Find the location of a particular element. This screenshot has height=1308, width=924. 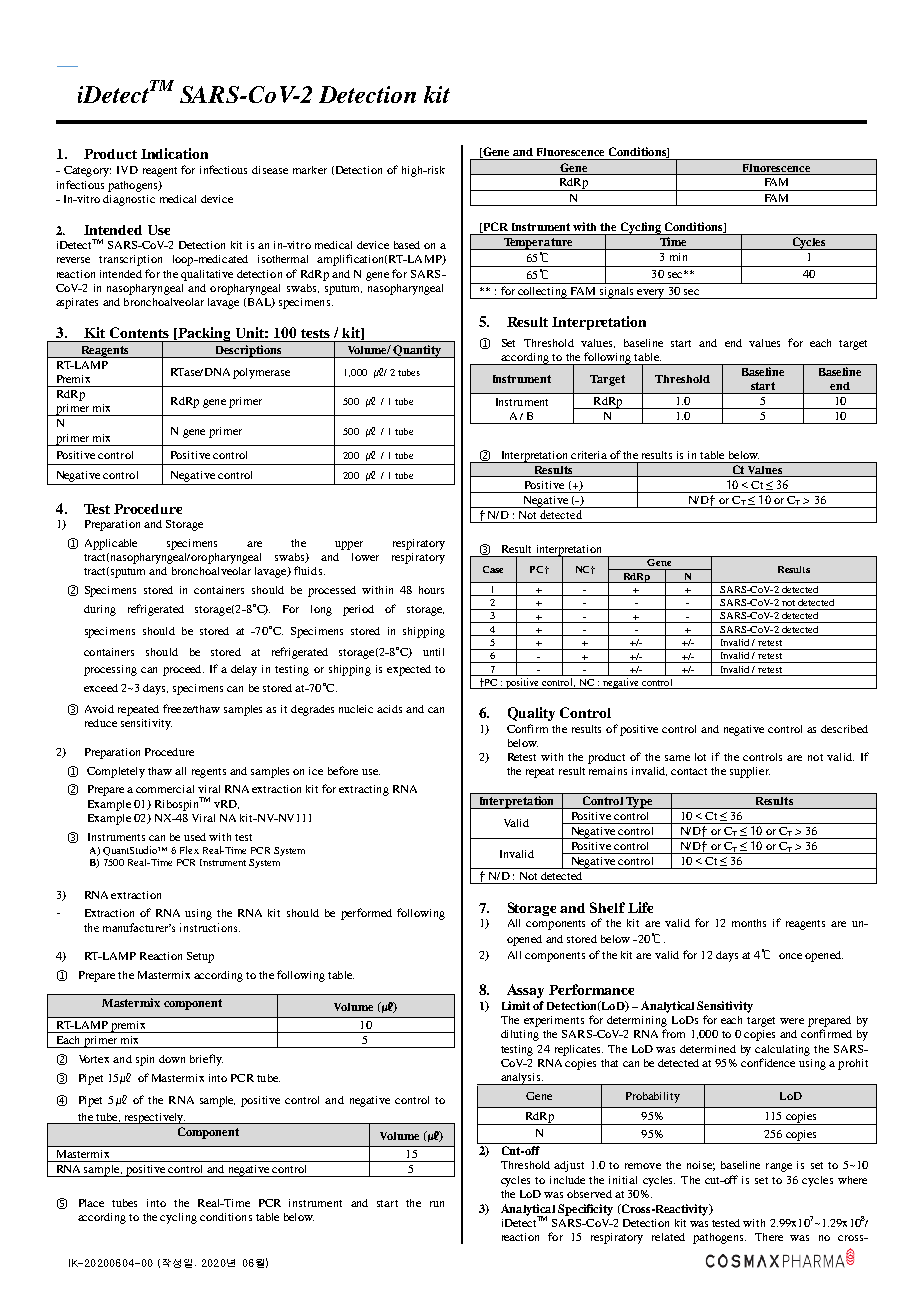

Place is located at coordinates (91, 1203).
